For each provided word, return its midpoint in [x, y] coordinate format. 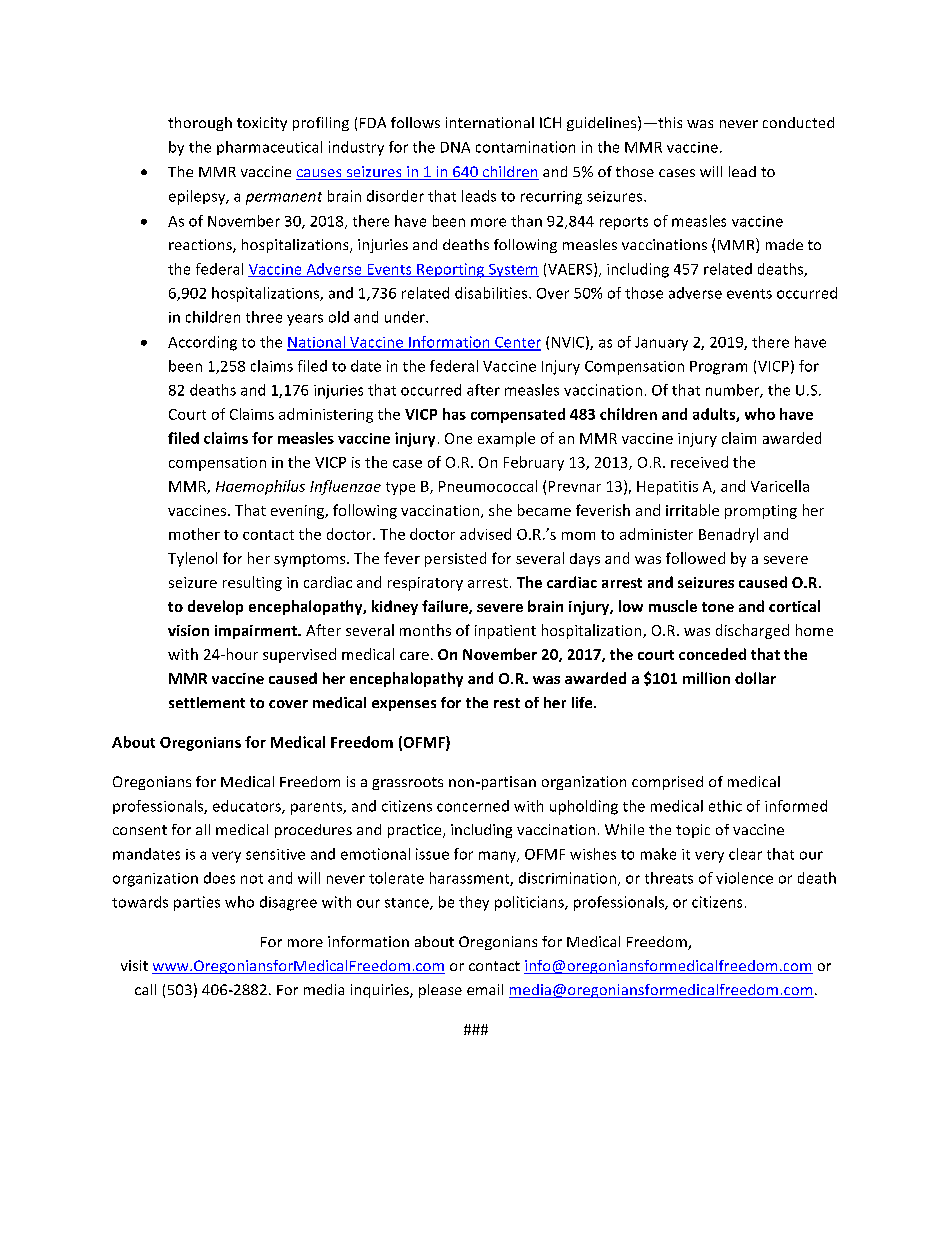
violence [744, 878]
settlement [207, 702]
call [145, 989]
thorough [200, 124]
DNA [455, 147]
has [454, 414]
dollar [755, 678]
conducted [798, 122]
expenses [404, 705]
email [485, 989]
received [699, 462]
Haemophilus [260, 487]
